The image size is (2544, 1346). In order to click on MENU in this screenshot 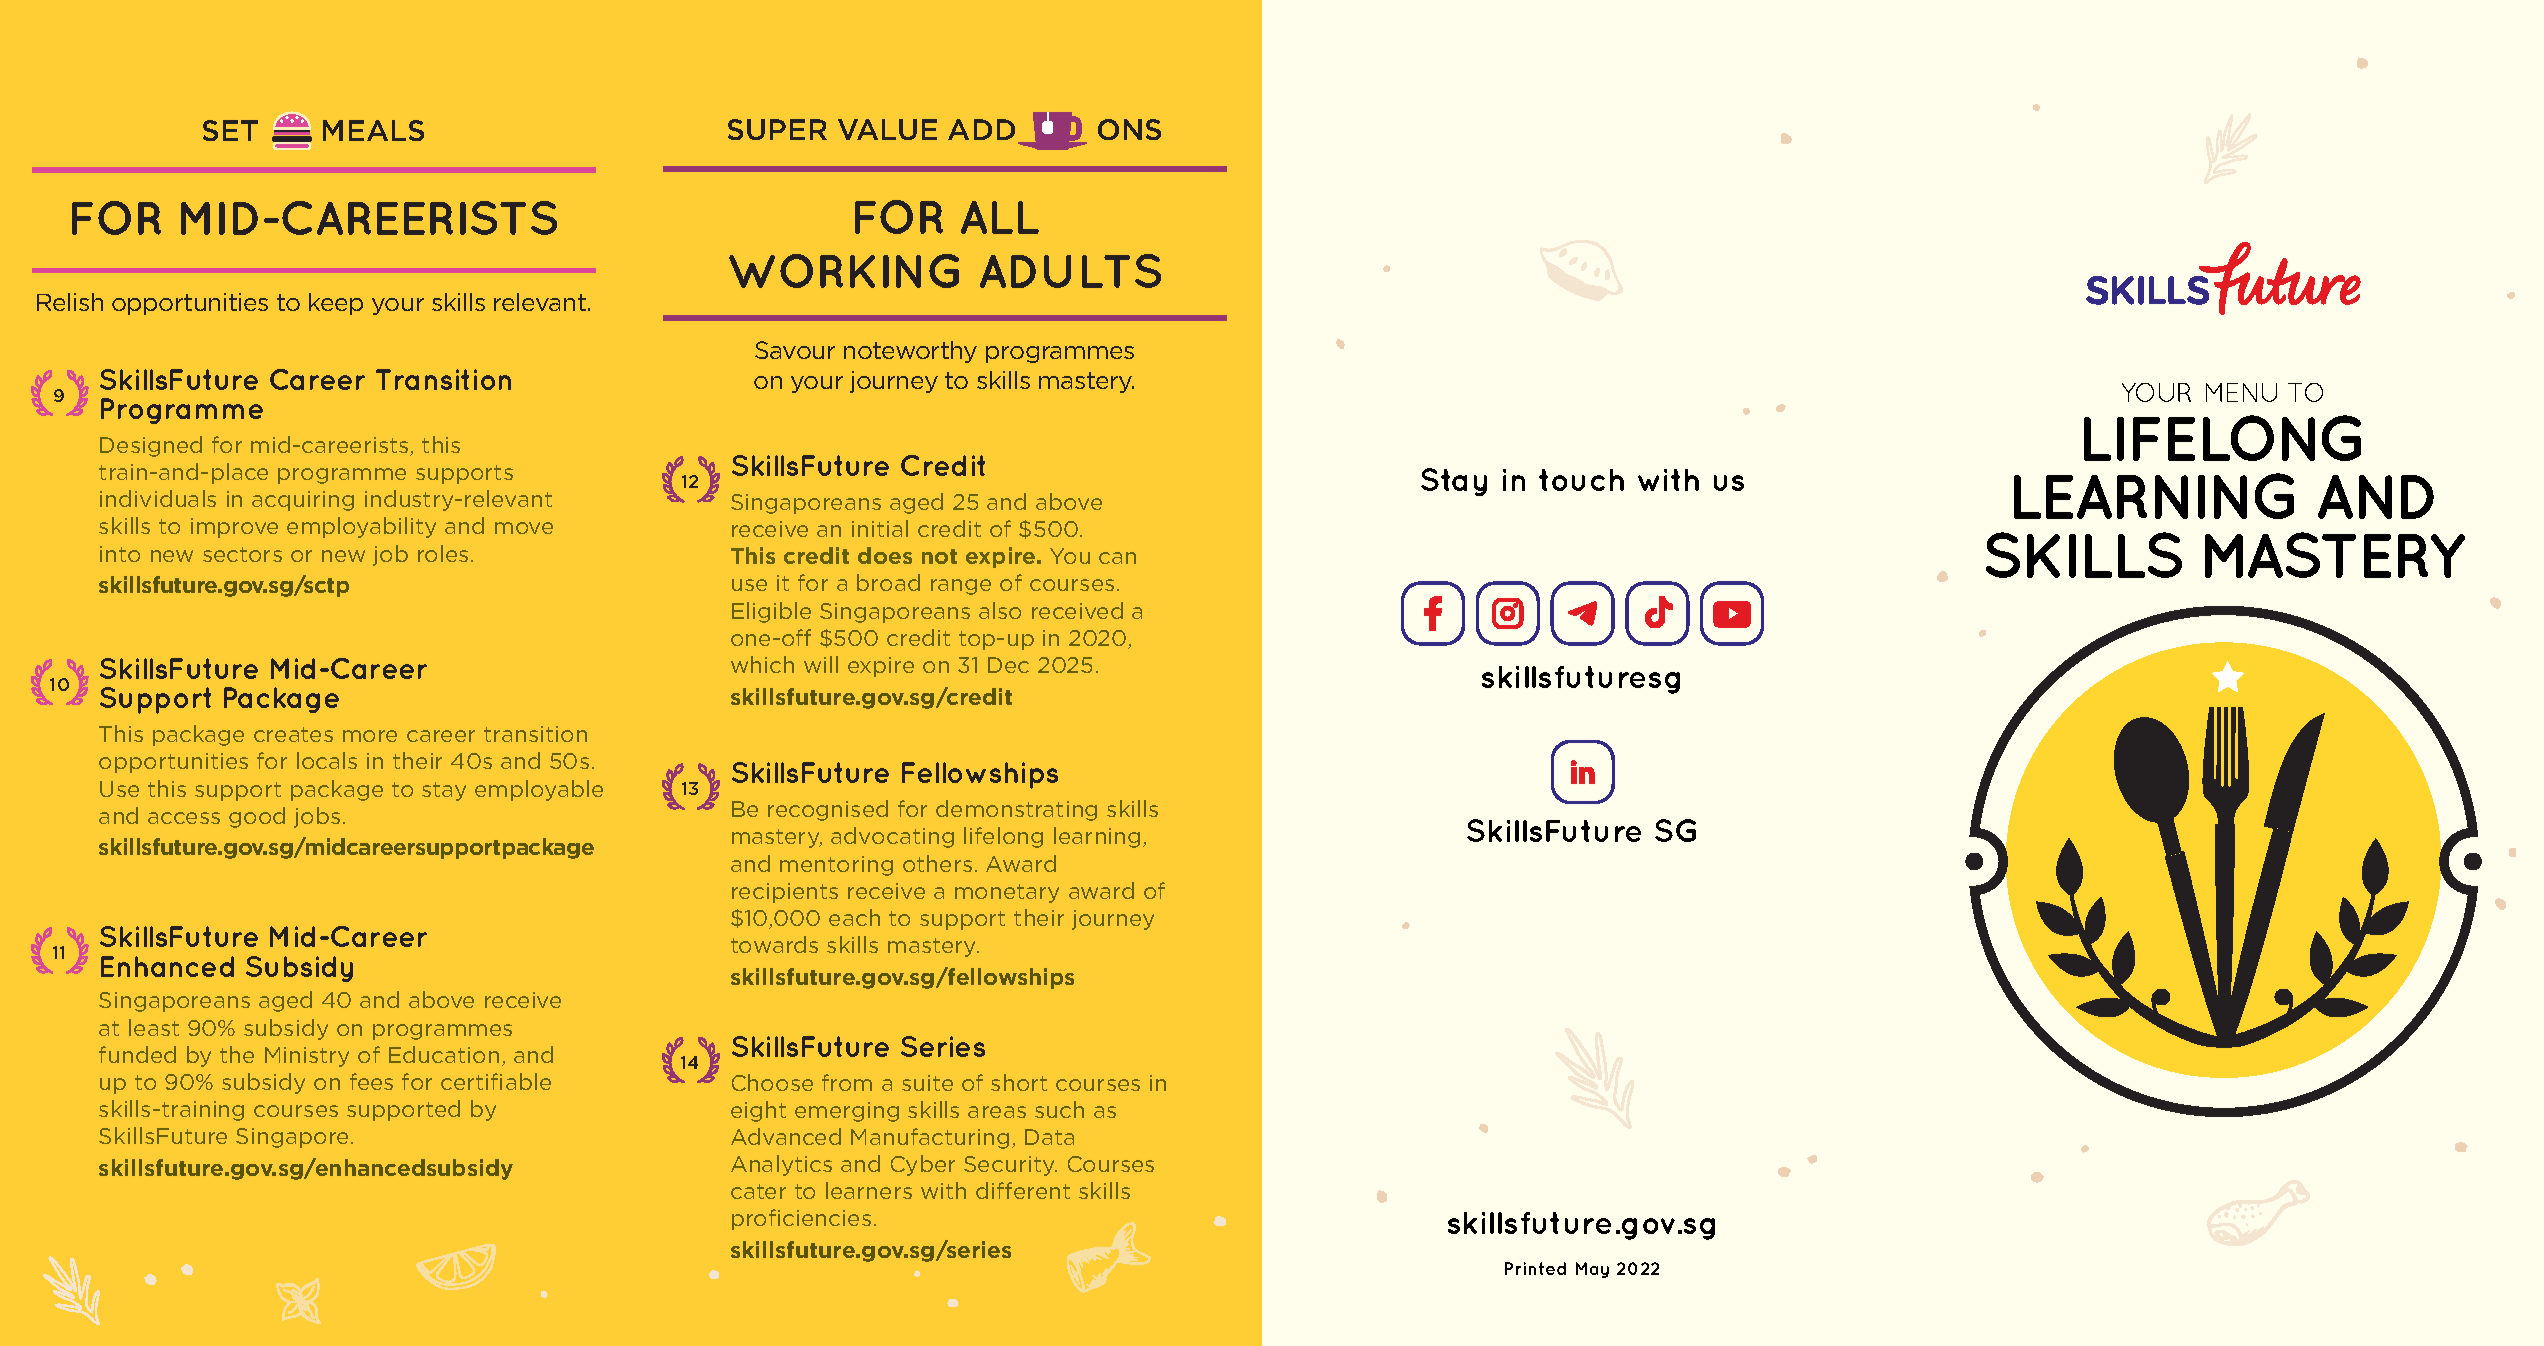, I will do `click(2241, 392)`.
